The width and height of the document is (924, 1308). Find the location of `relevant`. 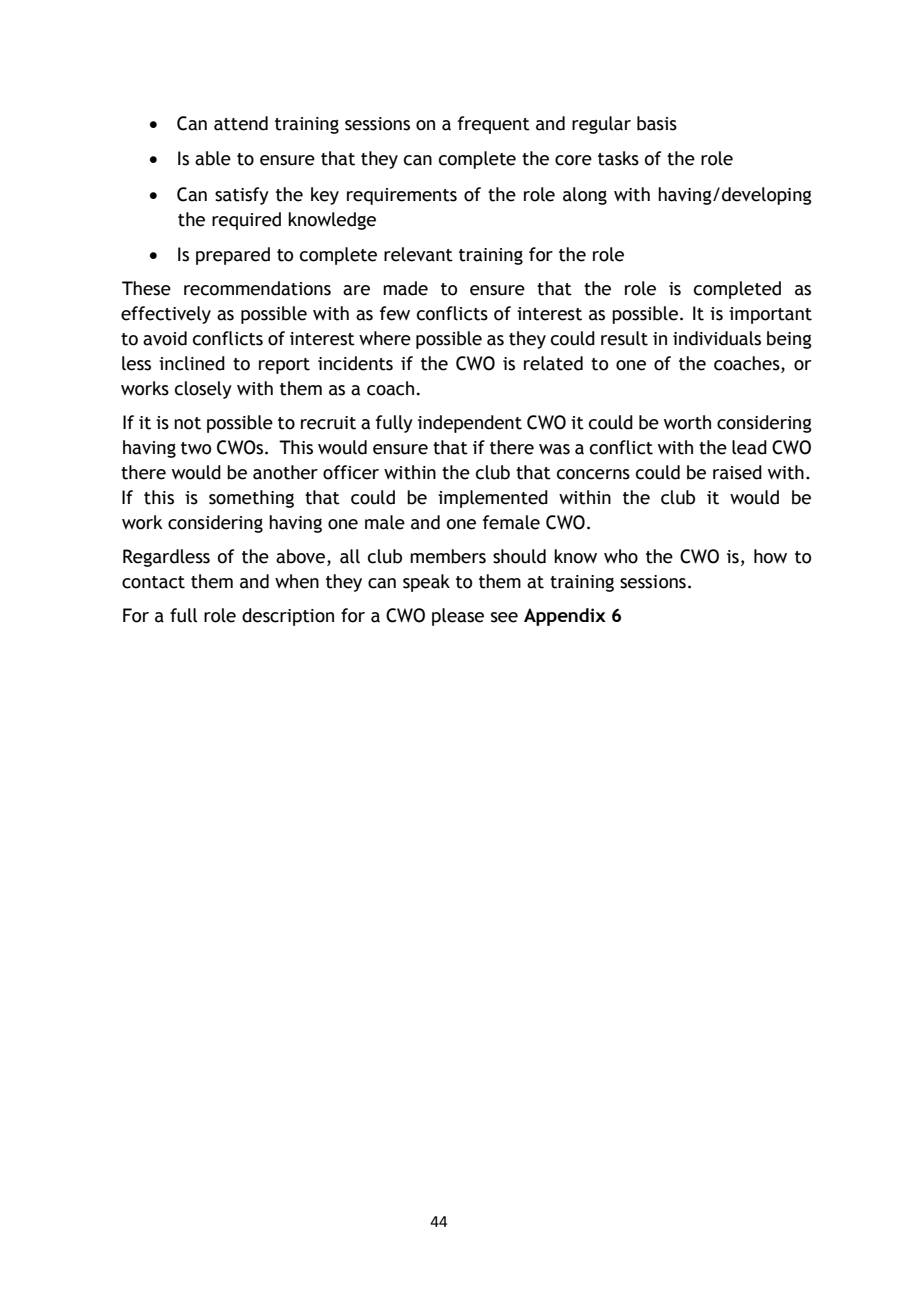

relevant is located at coordinates (418, 254).
